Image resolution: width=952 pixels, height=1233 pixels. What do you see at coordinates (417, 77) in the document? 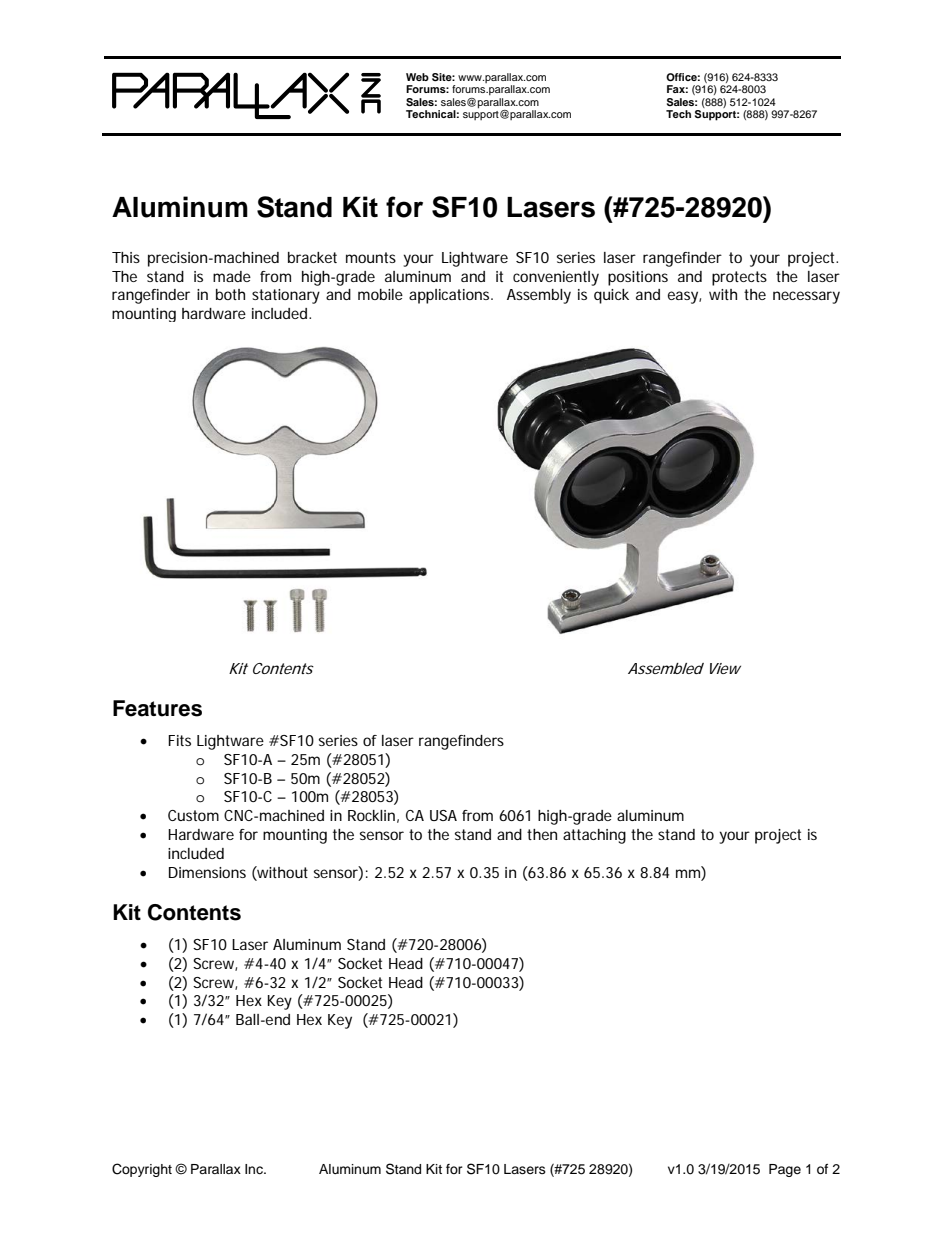
I see `Web` at bounding box center [417, 77].
